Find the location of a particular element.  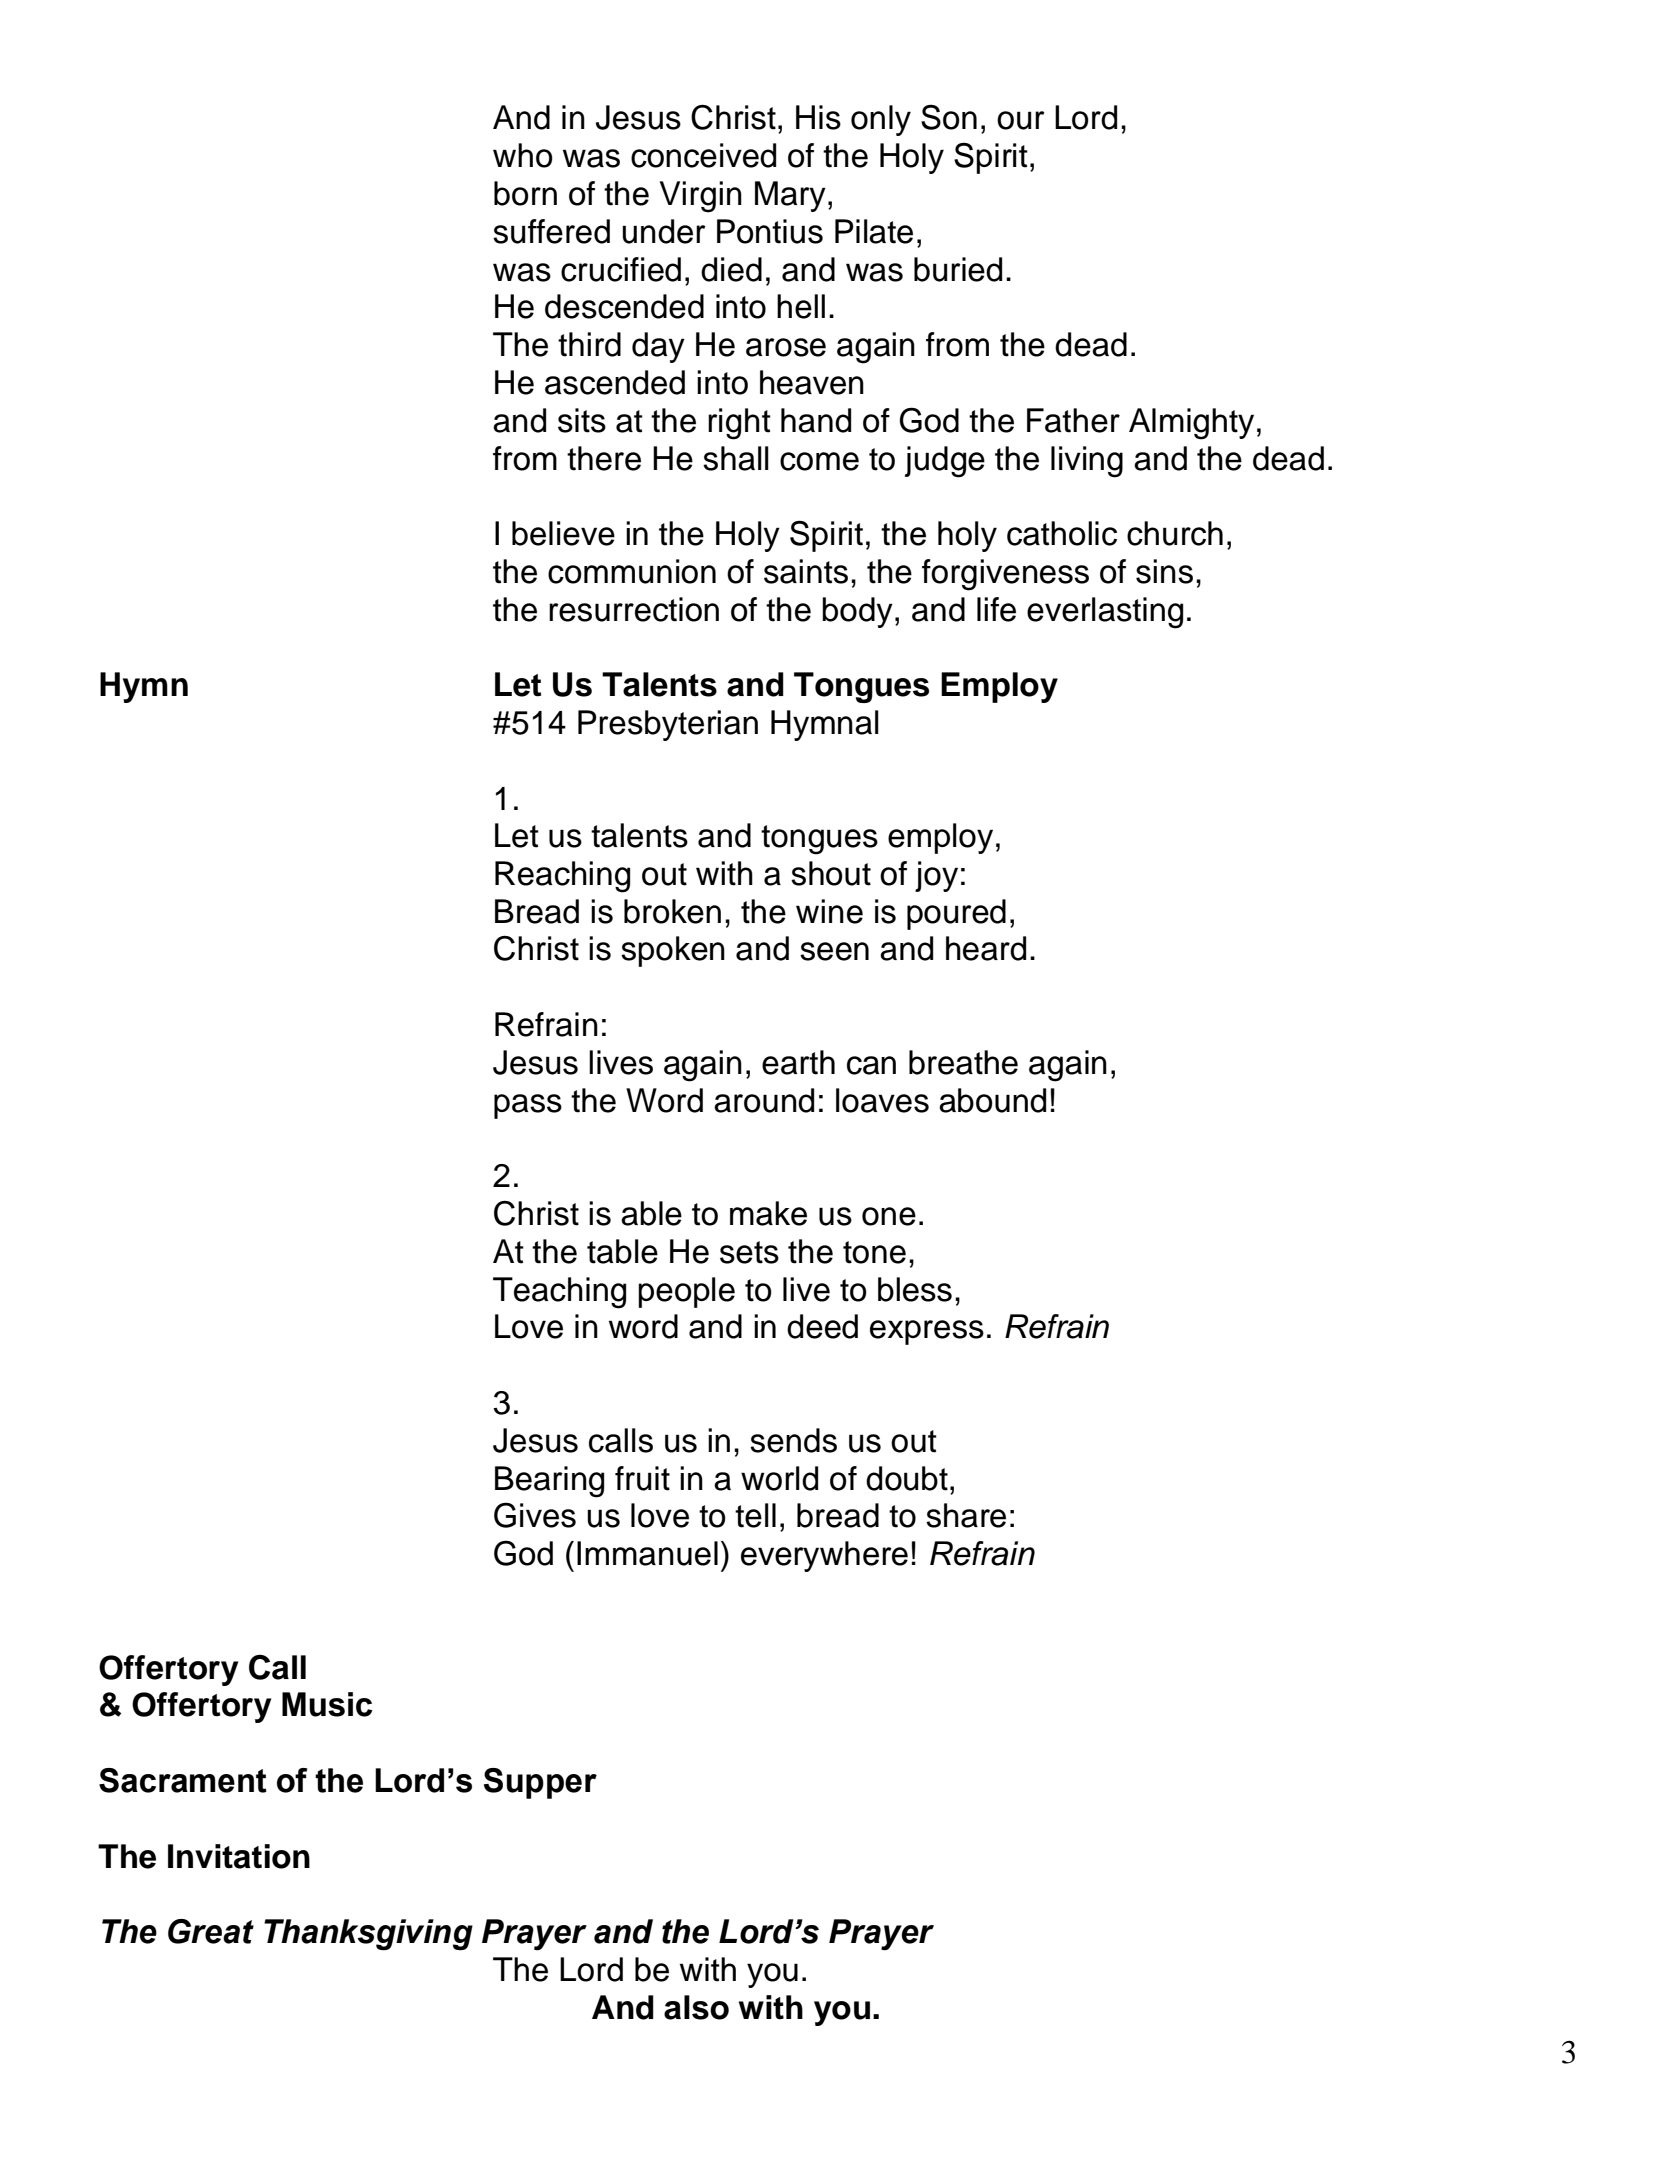

also is located at coordinates (696, 2007).
